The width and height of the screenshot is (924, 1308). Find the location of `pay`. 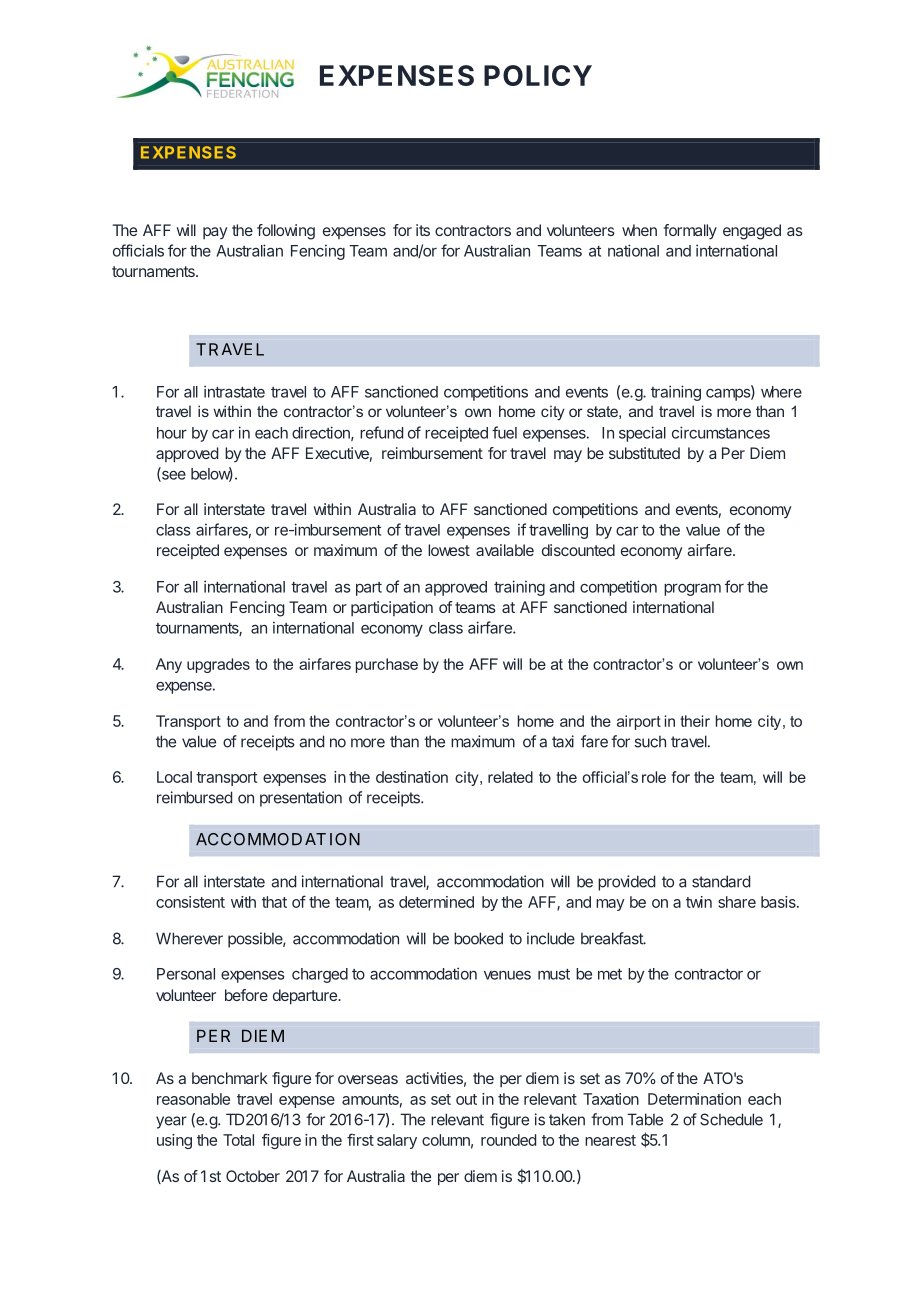

pay is located at coordinates (215, 233).
